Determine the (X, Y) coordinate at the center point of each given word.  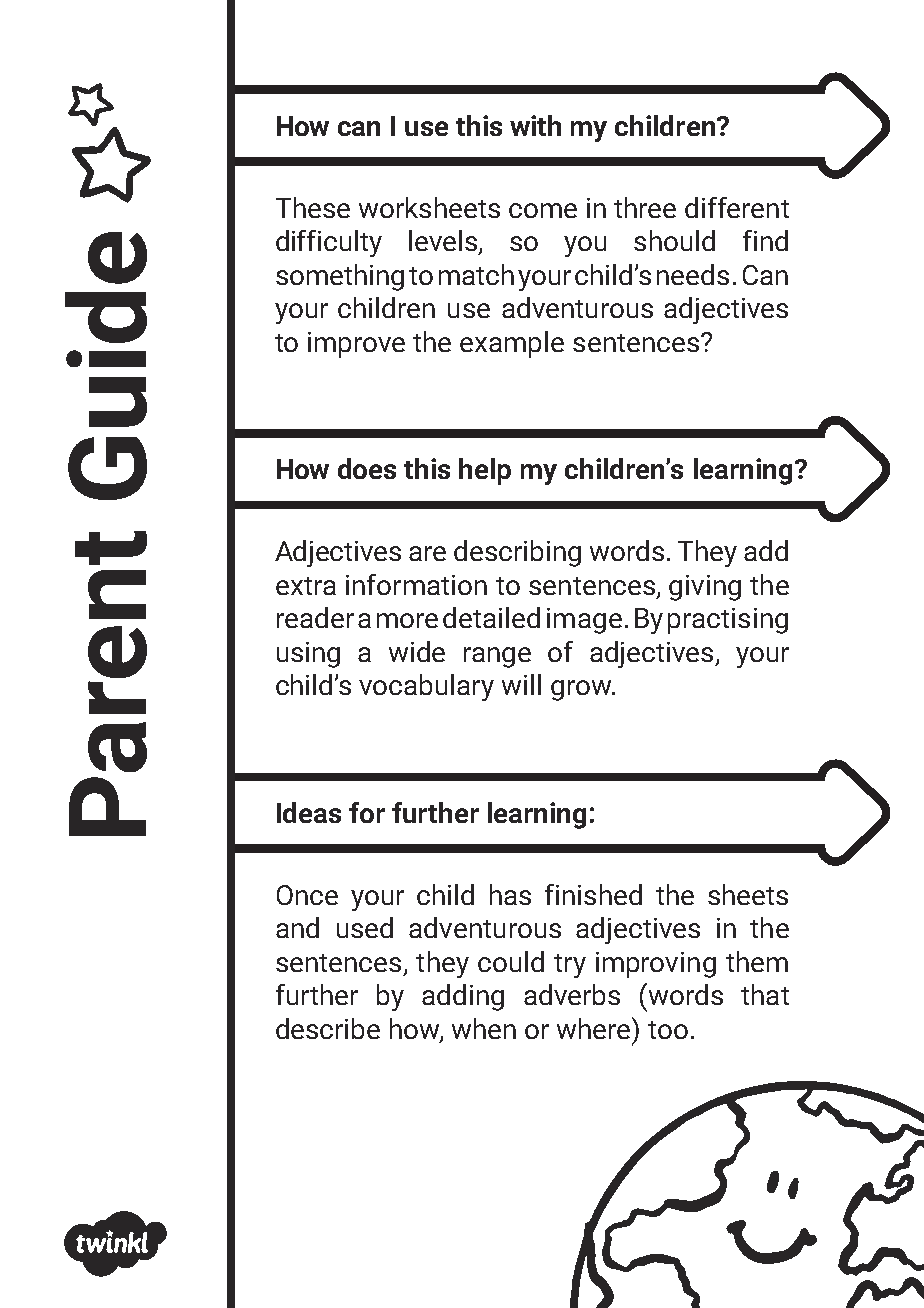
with (535, 125)
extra (306, 586)
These (313, 207)
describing (517, 553)
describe (328, 1028)
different (737, 207)
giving (705, 588)
